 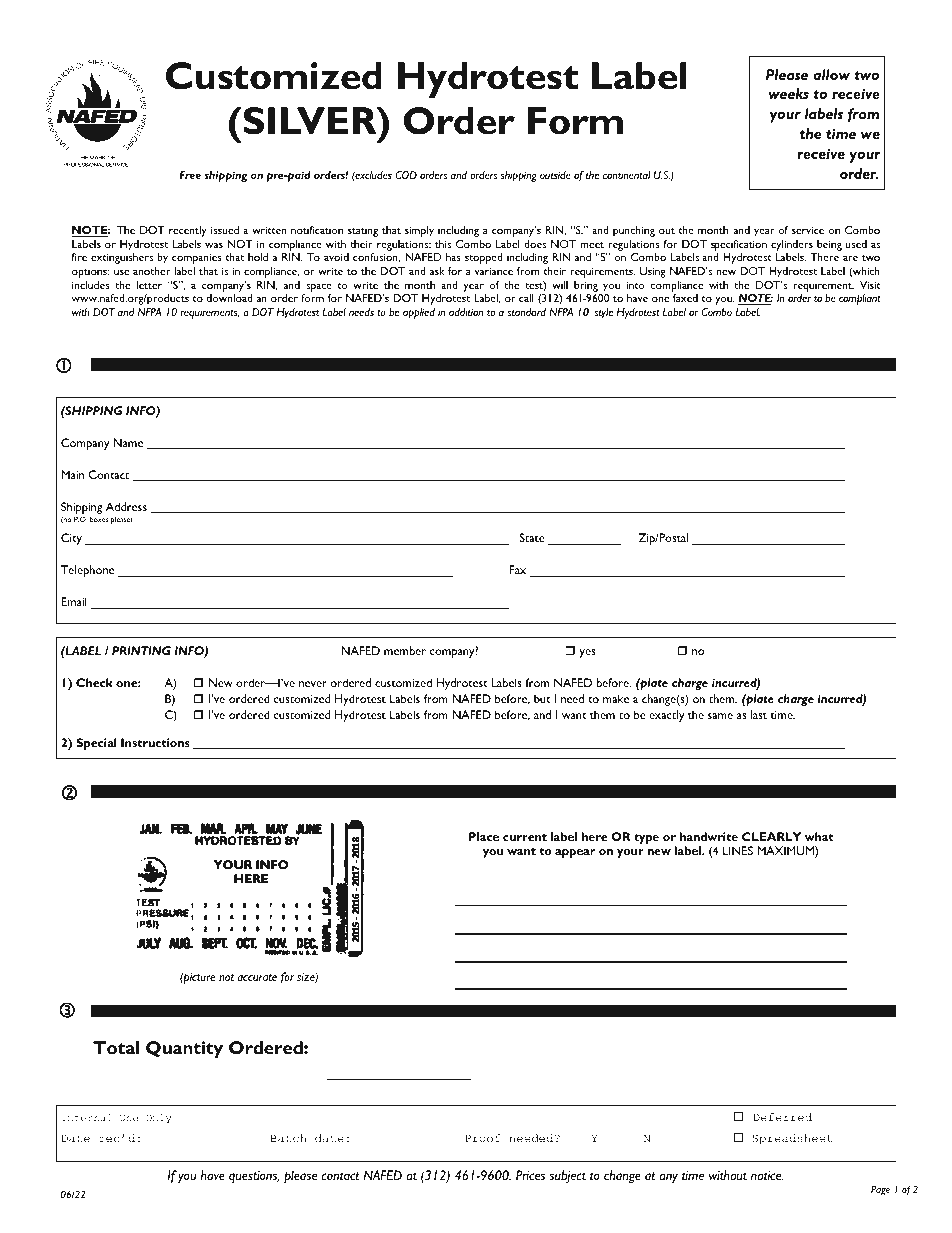 What do you see at coordinates (128, 442) in the document?
I see `Name` at bounding box center [128, 442].
